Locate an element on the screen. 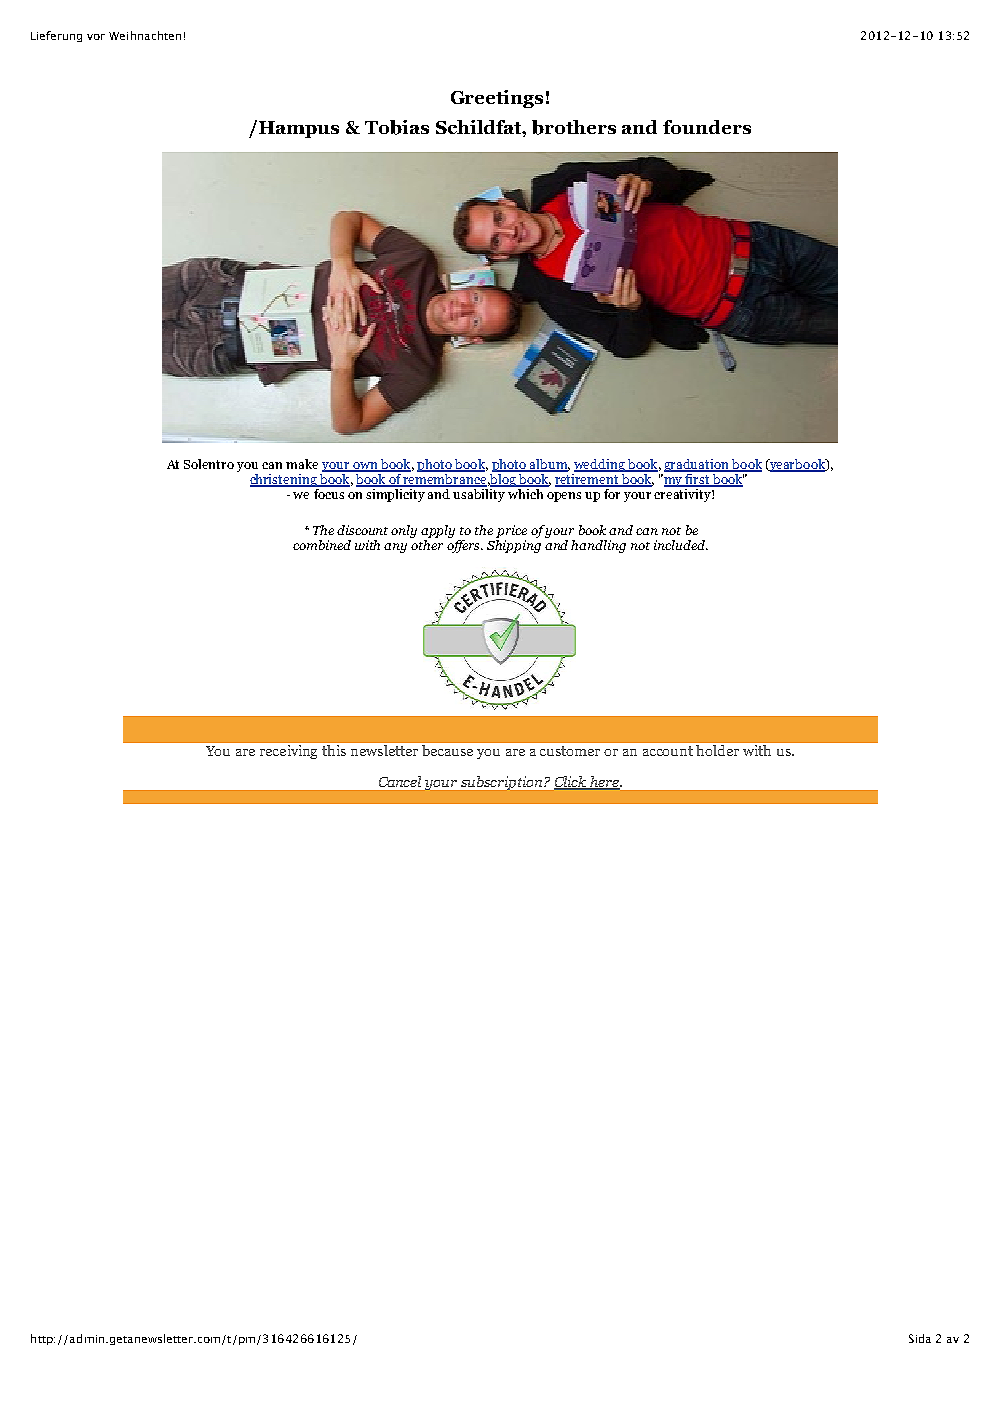 This screenshot has width=1001, height=1417. vor is located at coordinates (96, 37).
